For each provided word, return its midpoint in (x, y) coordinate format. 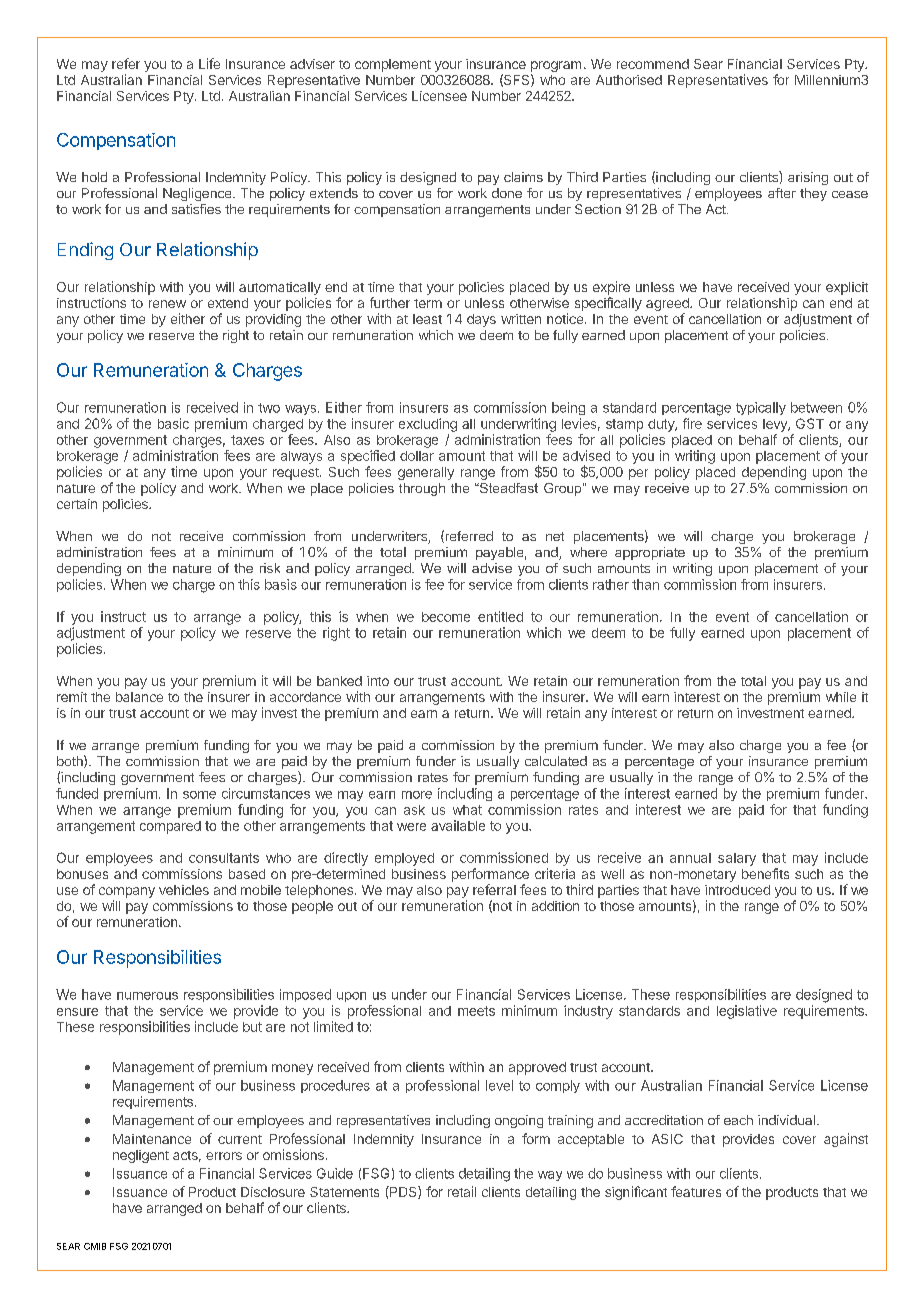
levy (776, 425)
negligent (141, 1156)
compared (170, 827)
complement (393, 65)
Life (209, 63)
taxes (247, 440)
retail (462, 1191)
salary (737, 859)
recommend (653, 64)
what (467, 810)
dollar (417, 456)
